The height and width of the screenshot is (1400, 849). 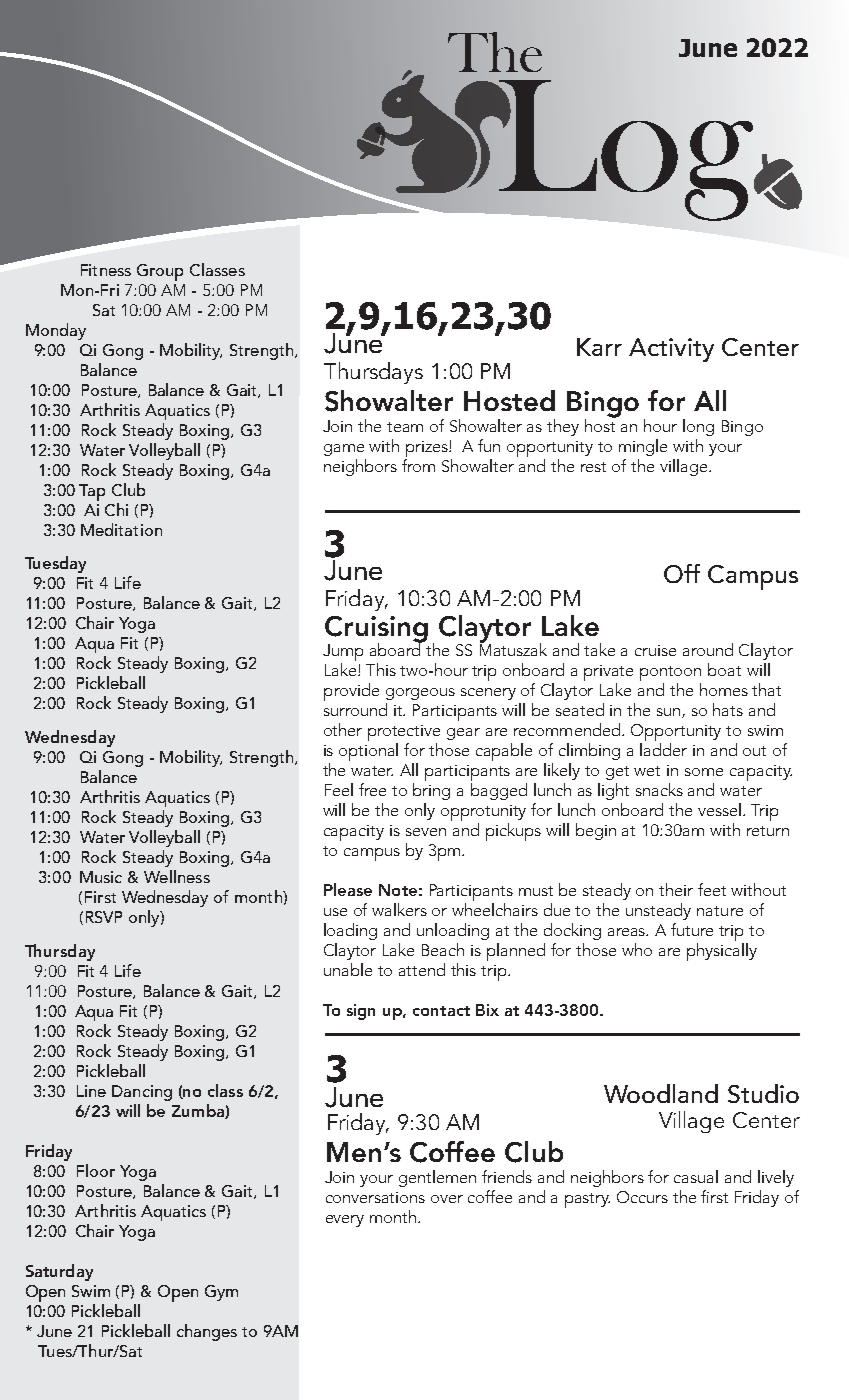 I want to click on every, so click(x=345, y=1221).
